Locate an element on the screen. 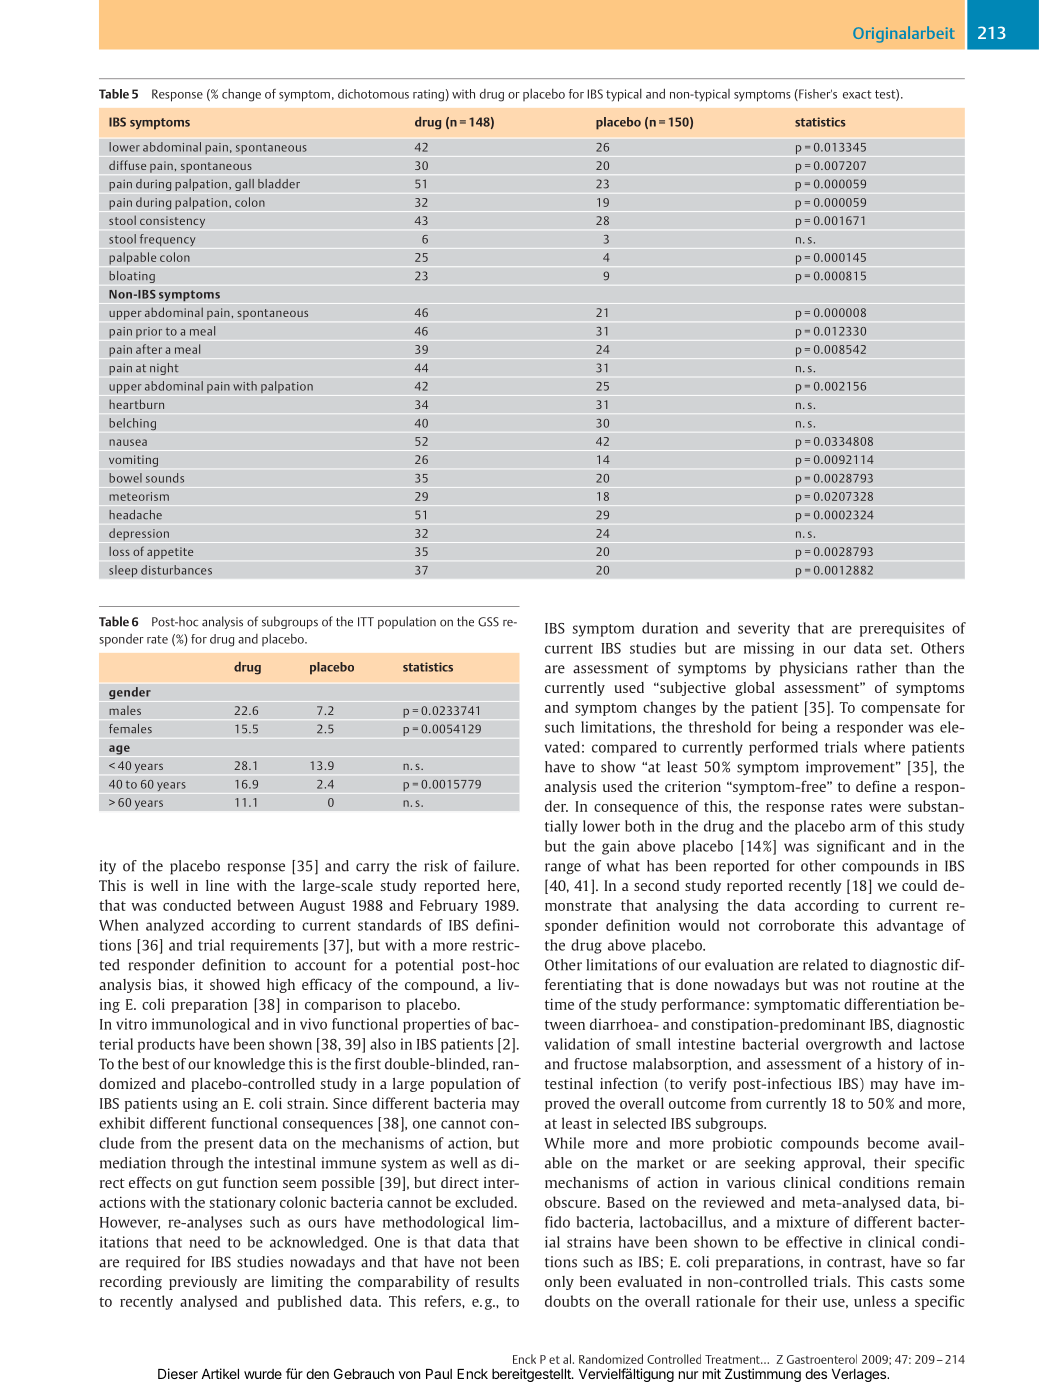  GSS is located at coordinates (488, 622).
